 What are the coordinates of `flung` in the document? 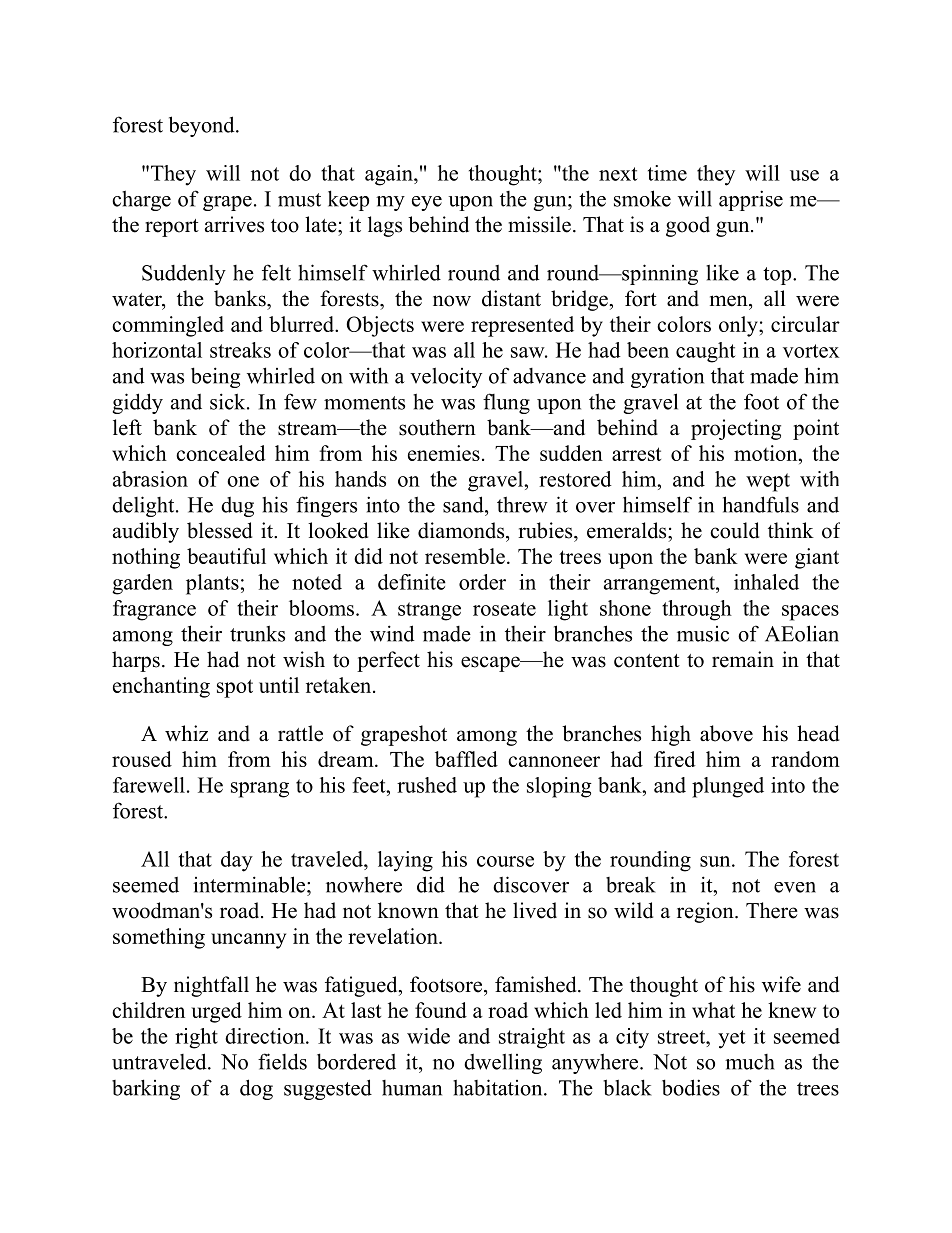 It's located at (506, 403).
